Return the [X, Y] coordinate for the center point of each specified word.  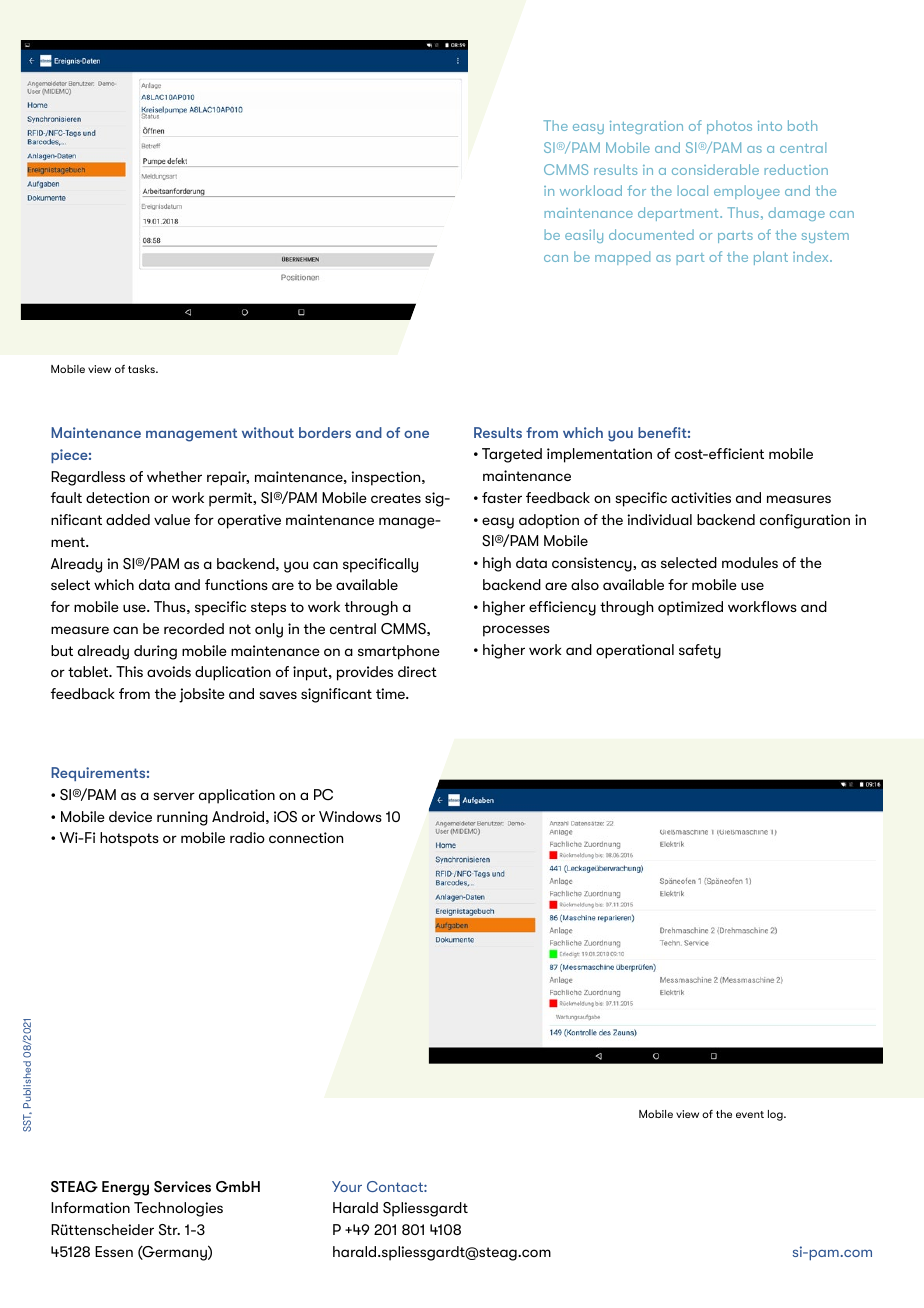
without [268, 432]
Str [169, 1230]
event [750, 1114]
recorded [194, 628]
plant [771, 258]
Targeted [512, 455]
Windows [350, 816]
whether [174, 476]
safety [700, 651]
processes [516, 631]
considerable [715, 169]
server [174, 796]
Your [347, 1186]
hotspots [129, 839]
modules [750, 562]
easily [584, 236]
